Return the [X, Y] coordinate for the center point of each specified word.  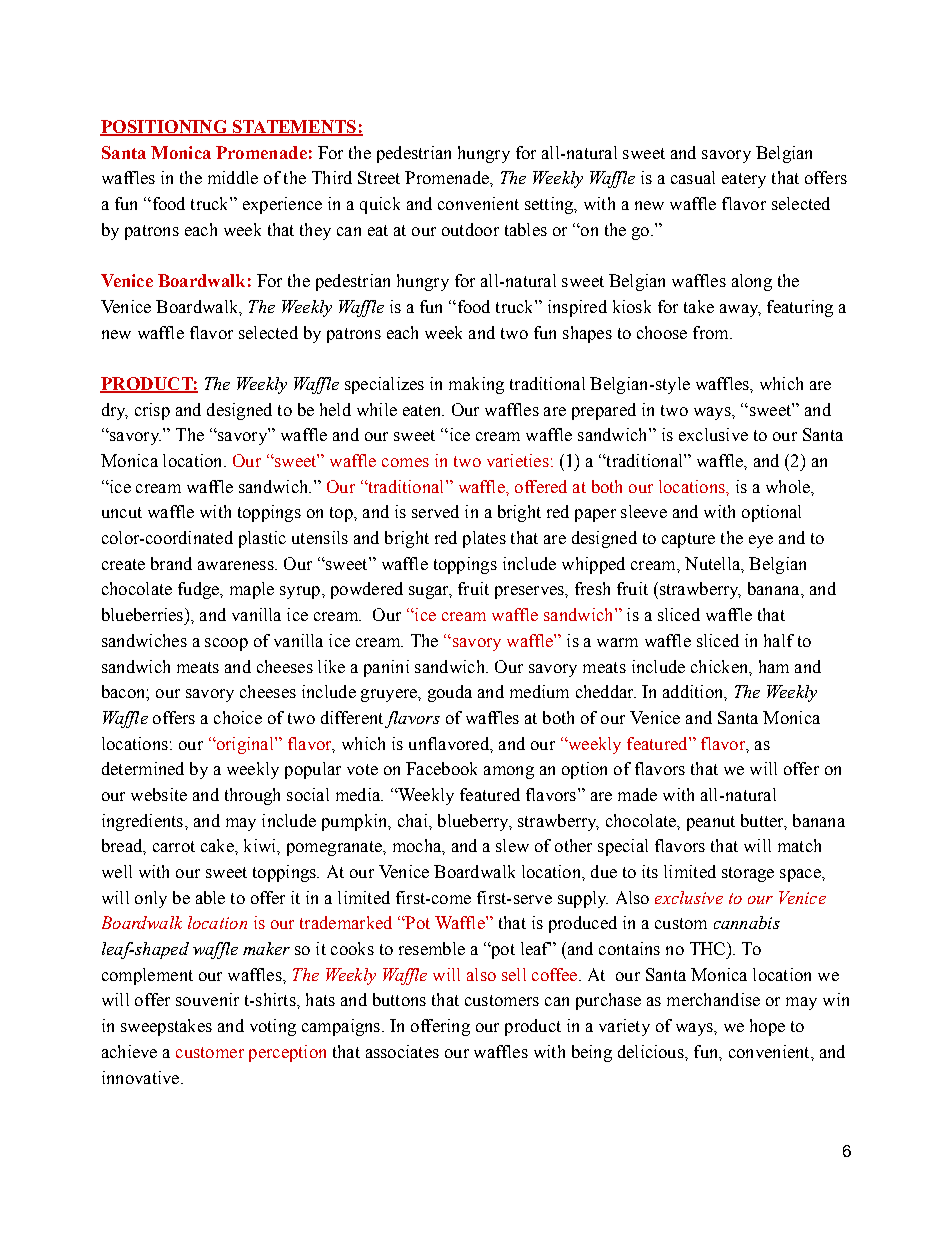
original [245, 745]
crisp [152, 411]
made [637, 794]
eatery [744, 180]
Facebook [441, 768]
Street [379, 177]
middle [233, 177]
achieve [129, 1051]
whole [789, 486]
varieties [518, 460]
